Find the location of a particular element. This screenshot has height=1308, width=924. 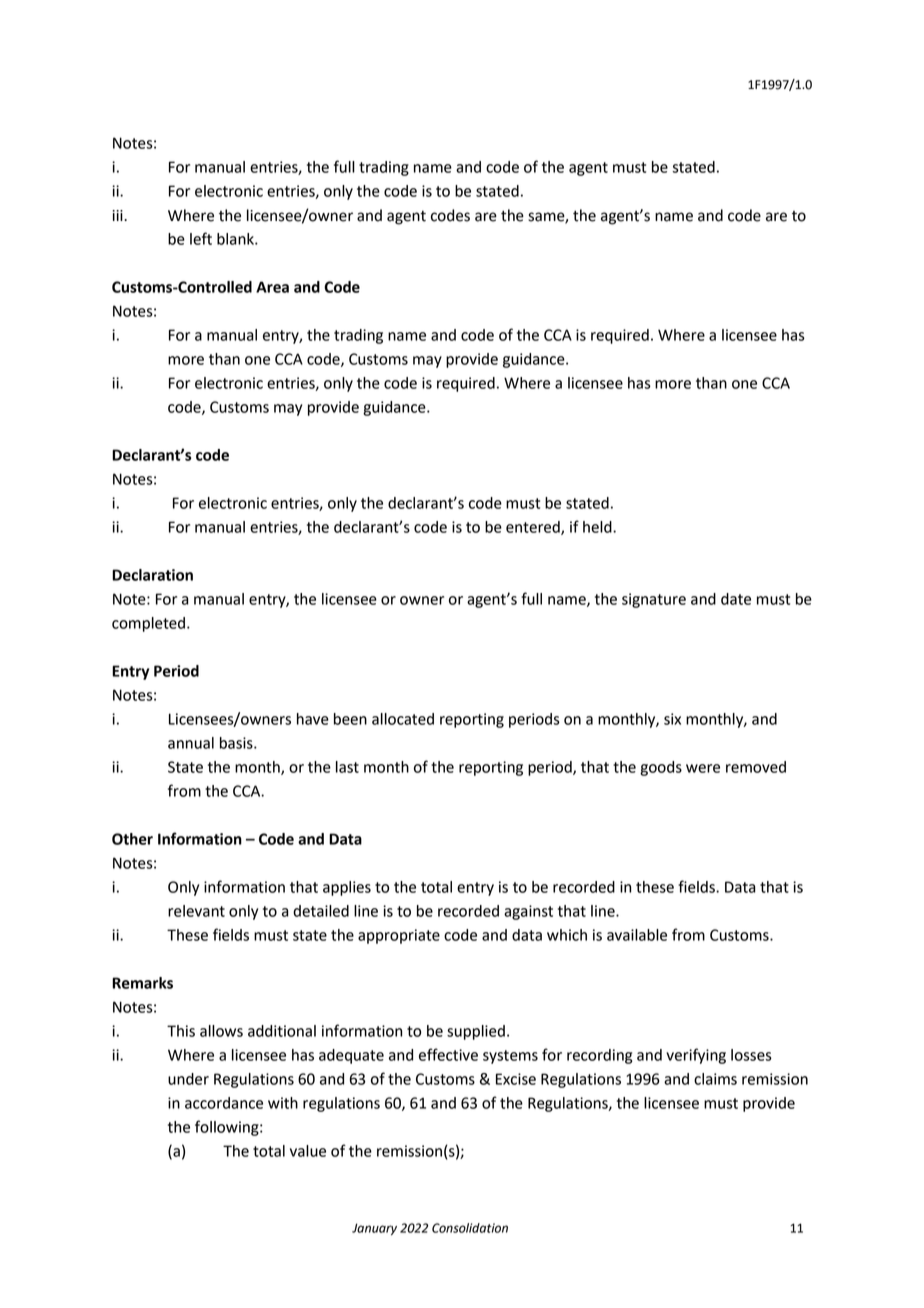

relevant is located at coordinates (196, 911).
